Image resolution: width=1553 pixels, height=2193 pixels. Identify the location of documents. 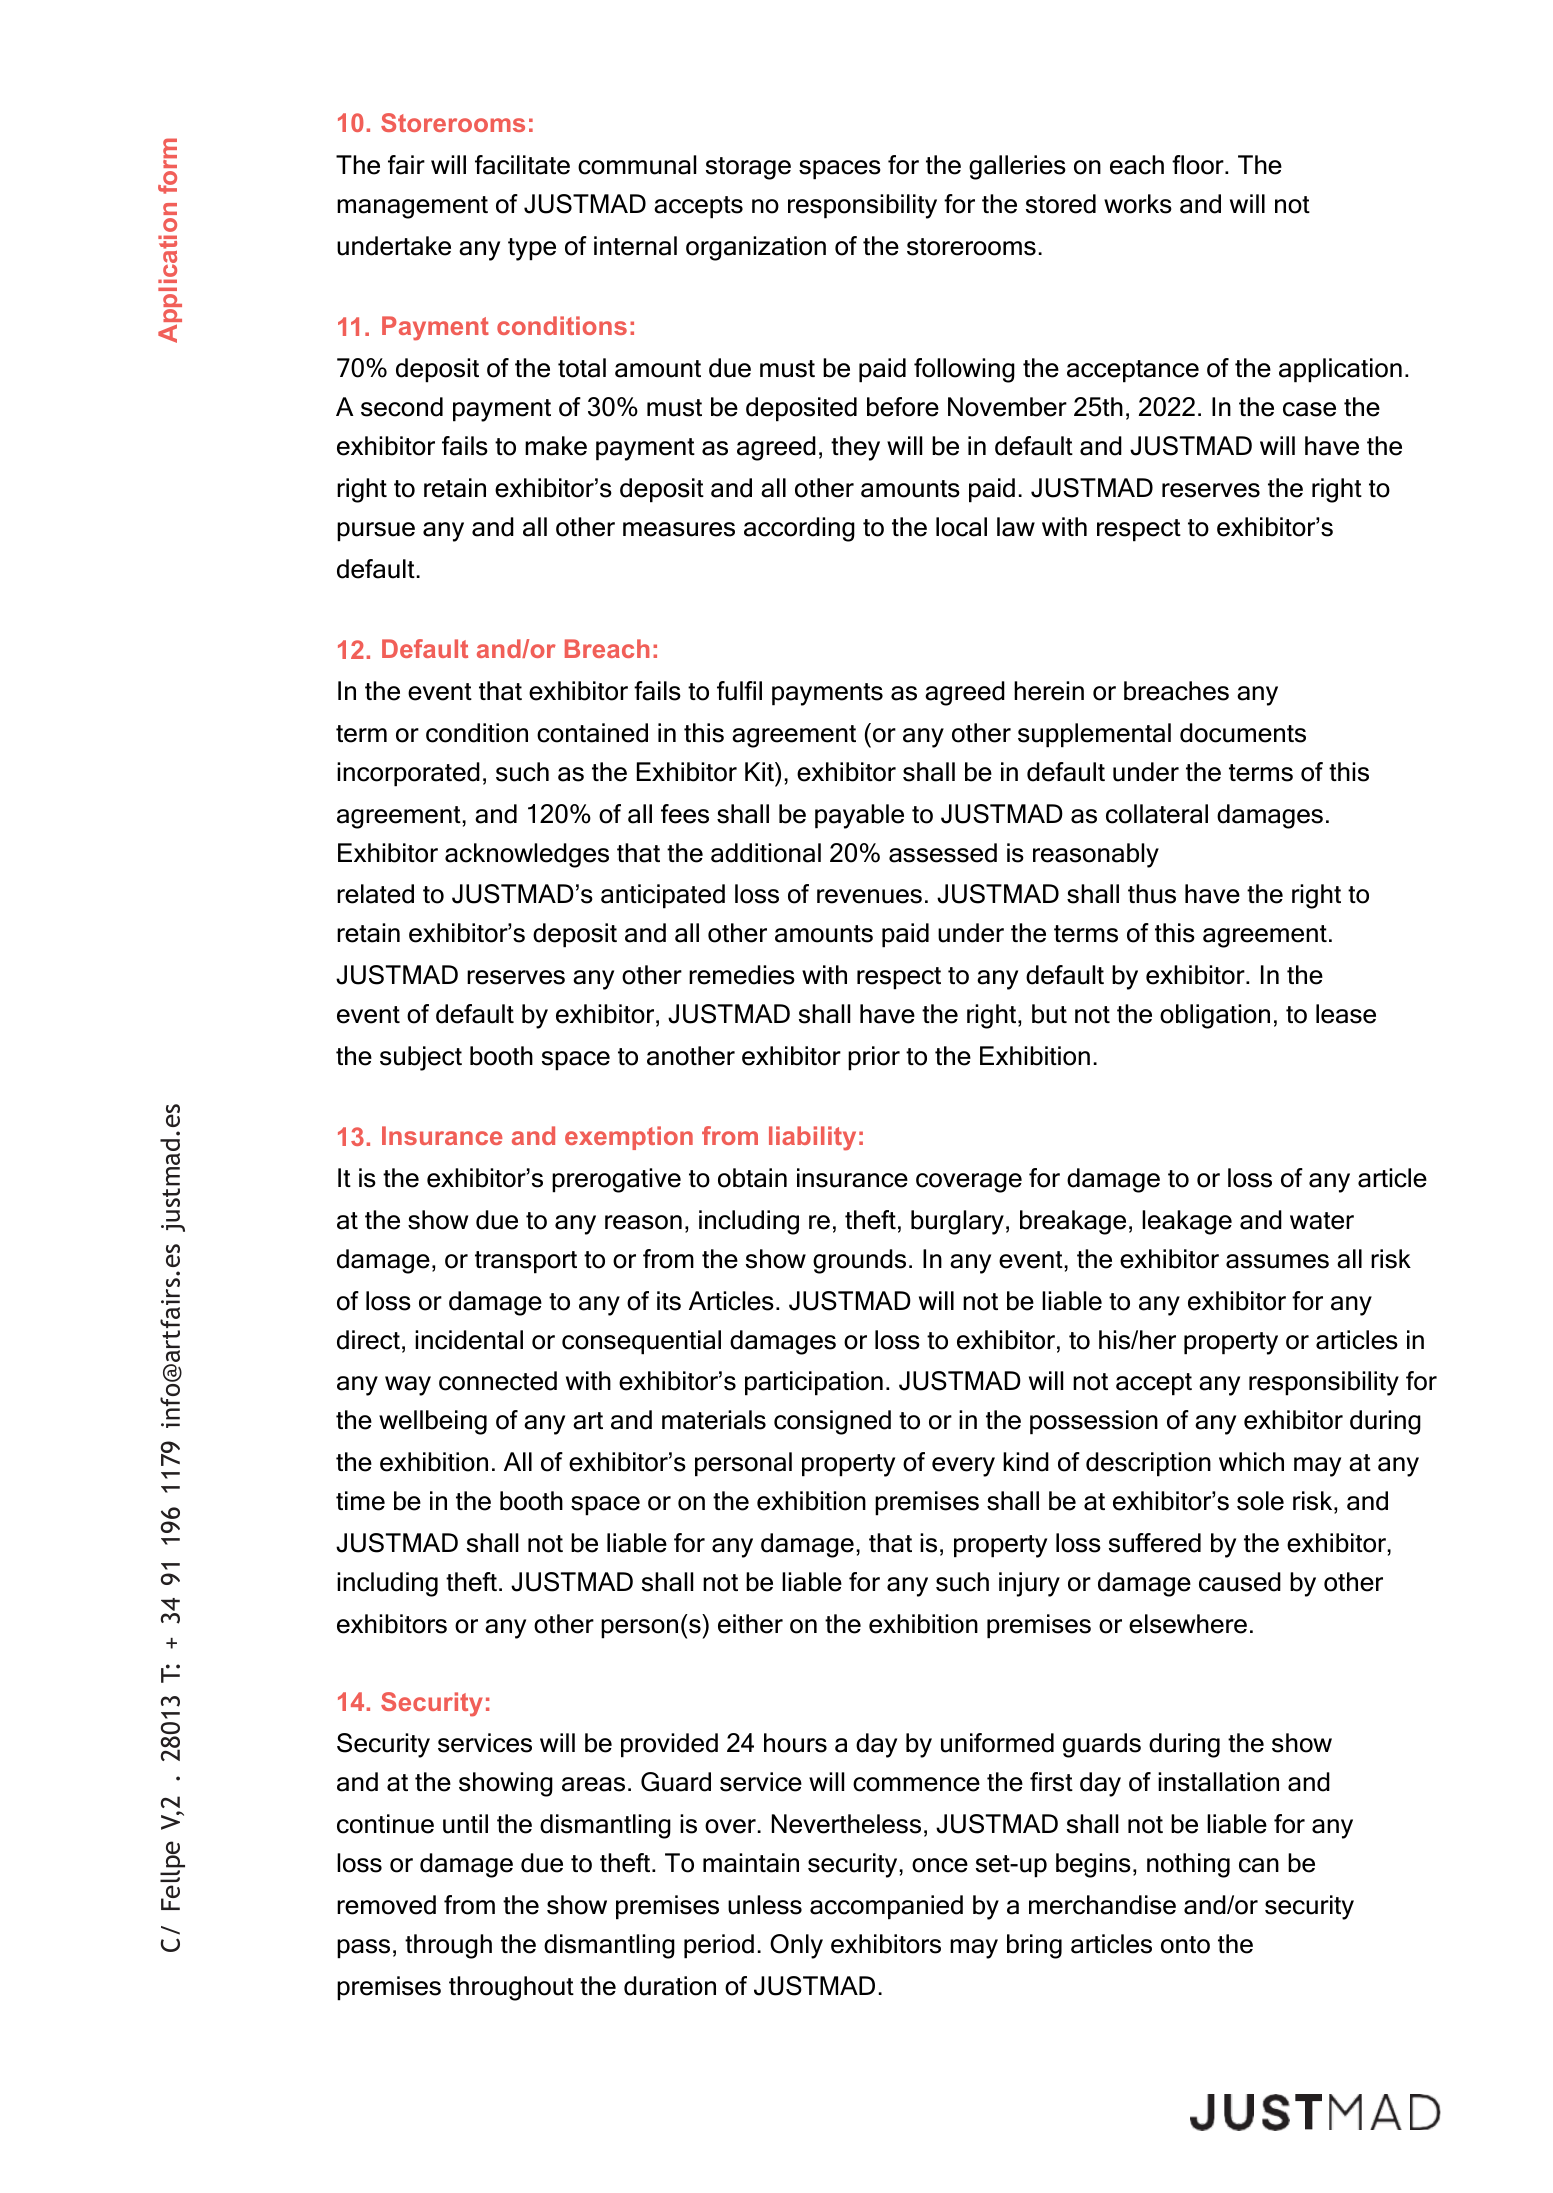
(1243, 733).
